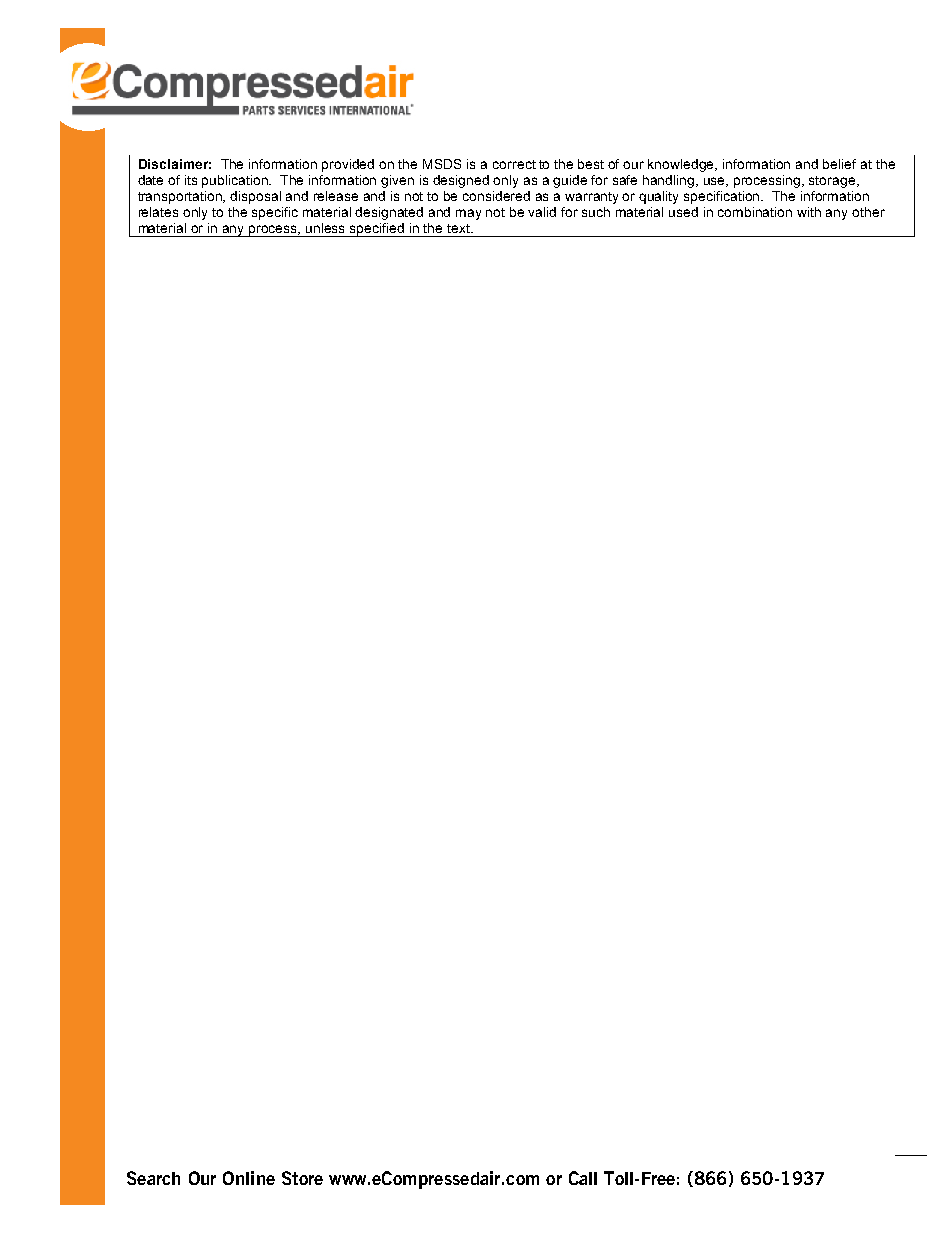  Describe the element at coordinates (468, 214) in the screenshot. I see `may` at that location.
